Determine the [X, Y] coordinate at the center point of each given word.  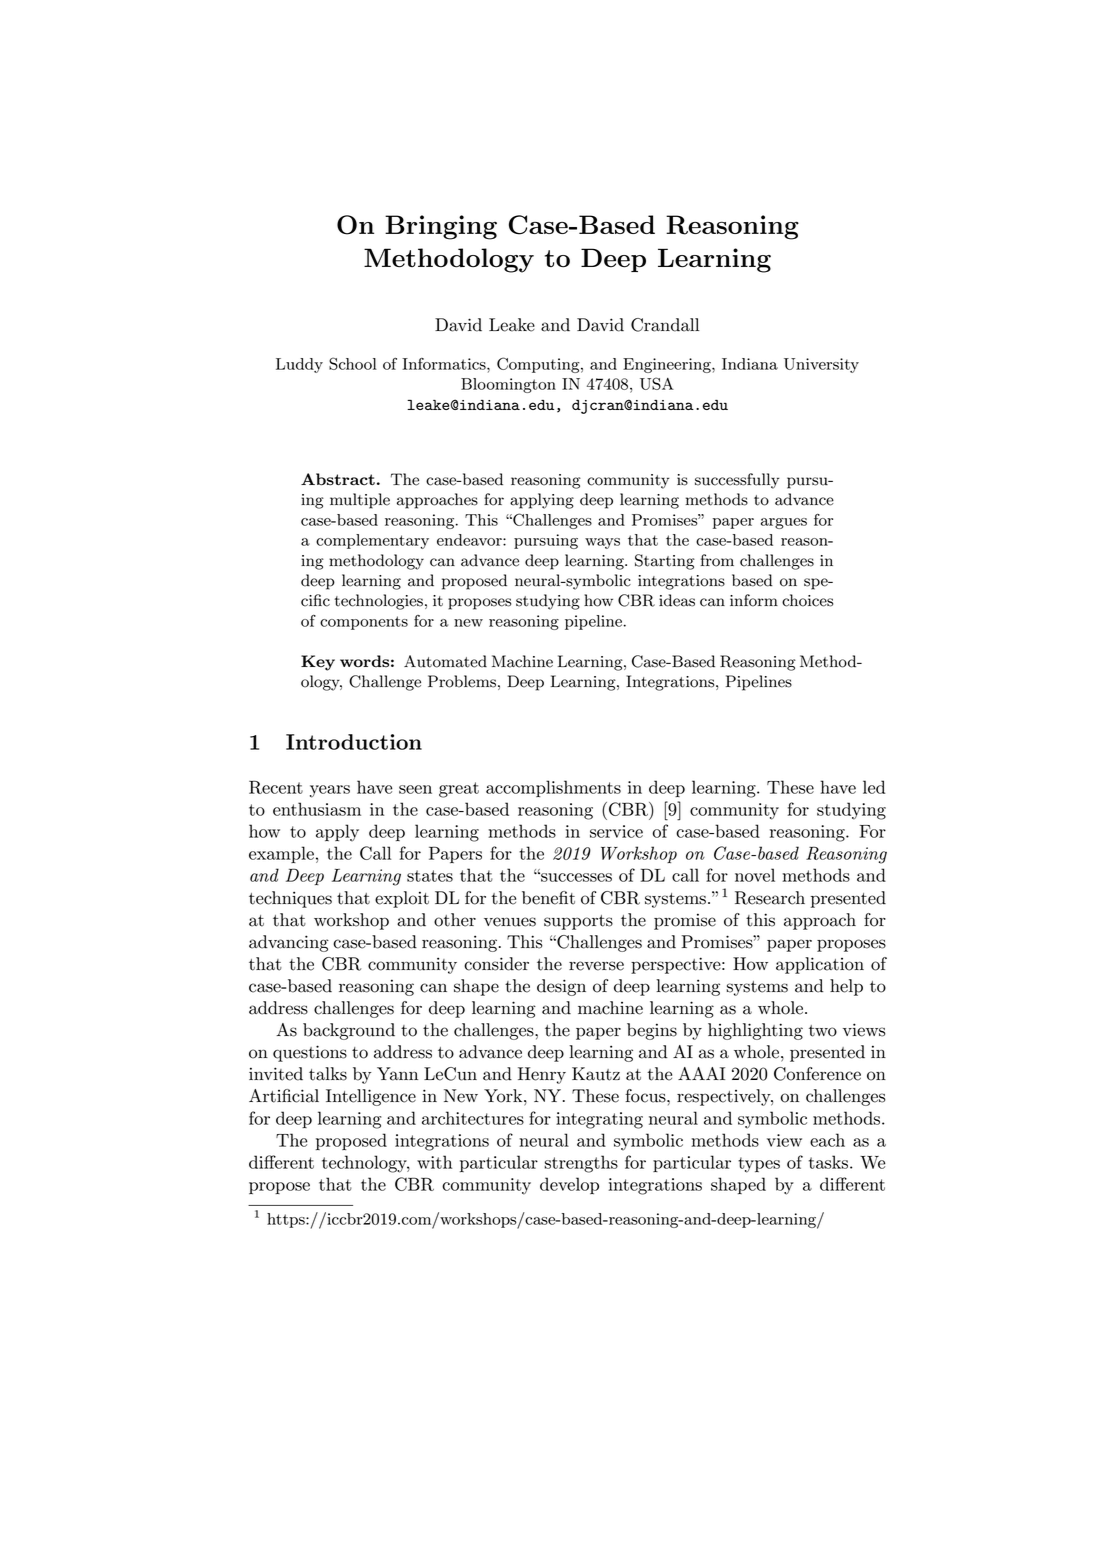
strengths [581, 1164]
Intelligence [371, 1097]
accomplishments [553, 788]
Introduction [354, 742]
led [874, 787]
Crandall [665, 325]
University [821, 365]
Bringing [441, 227]
